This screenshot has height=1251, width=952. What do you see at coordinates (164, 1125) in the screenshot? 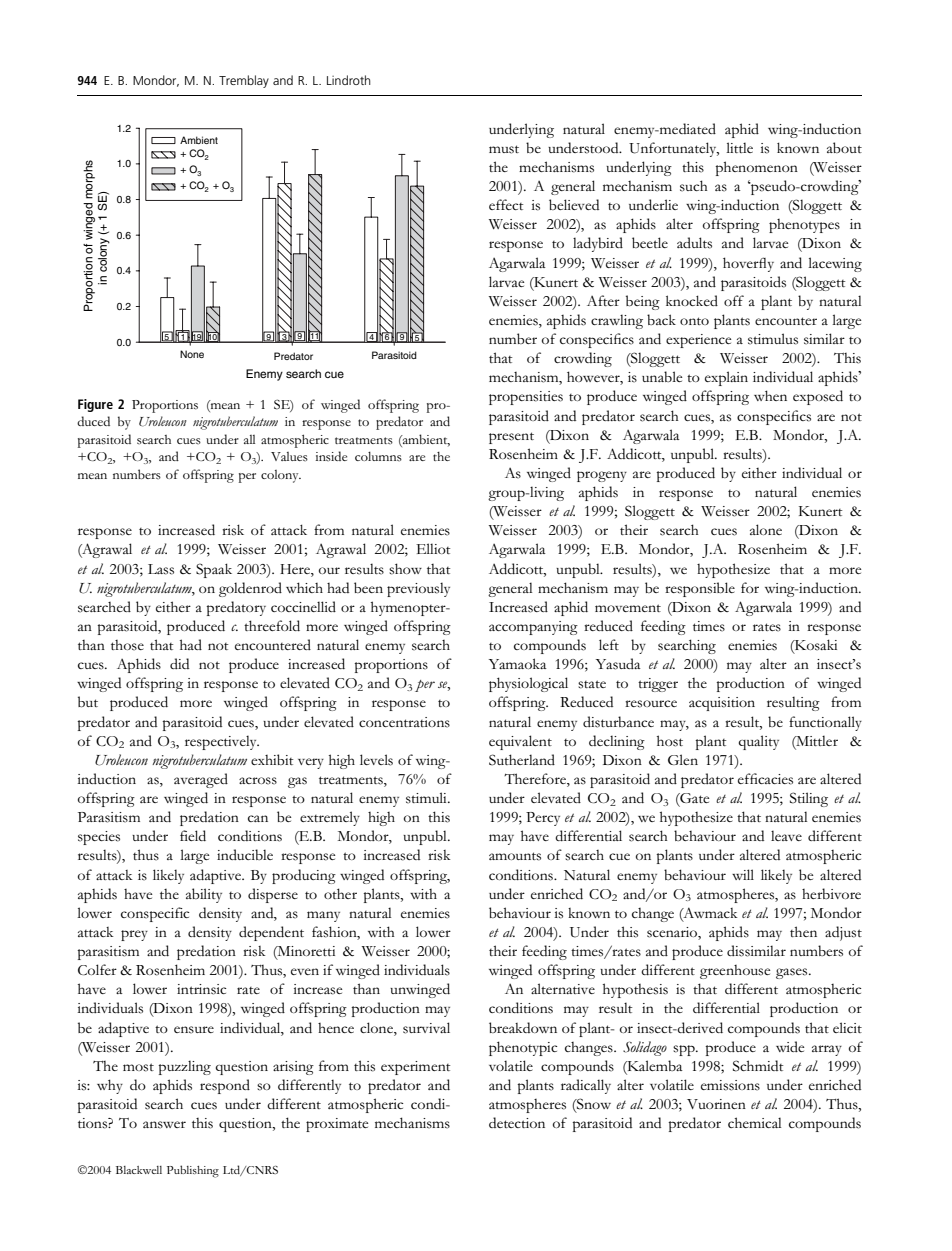
I see `answer` at bounding box center [164, 1125].
